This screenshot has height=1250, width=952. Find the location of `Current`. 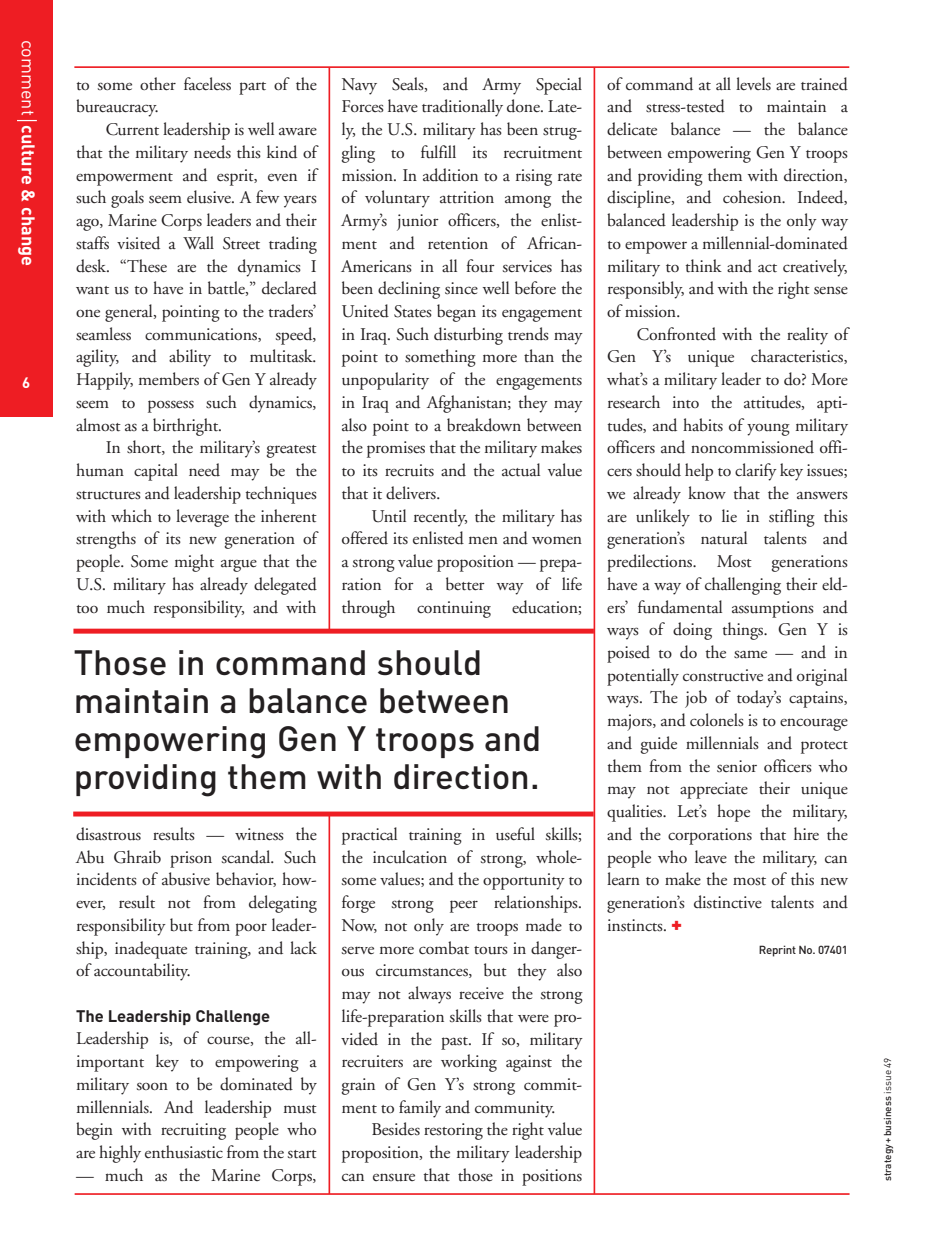

Current is located at coordinates (132, 129).
